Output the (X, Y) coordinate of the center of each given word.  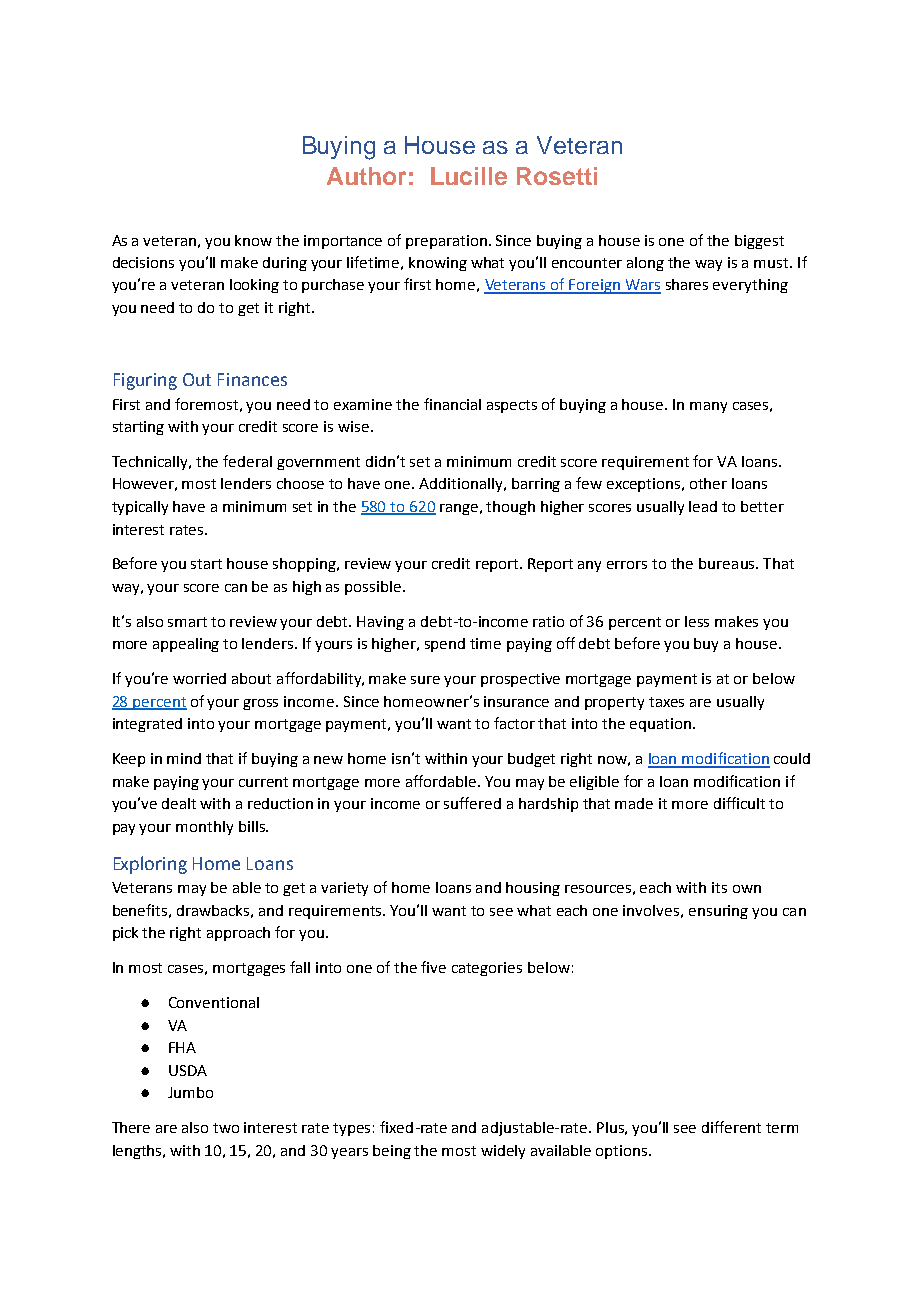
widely (503, 1152)
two (226, 1128)
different (731, 1127)
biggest (759, 242)
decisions (143, 262)
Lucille (469, 176)
